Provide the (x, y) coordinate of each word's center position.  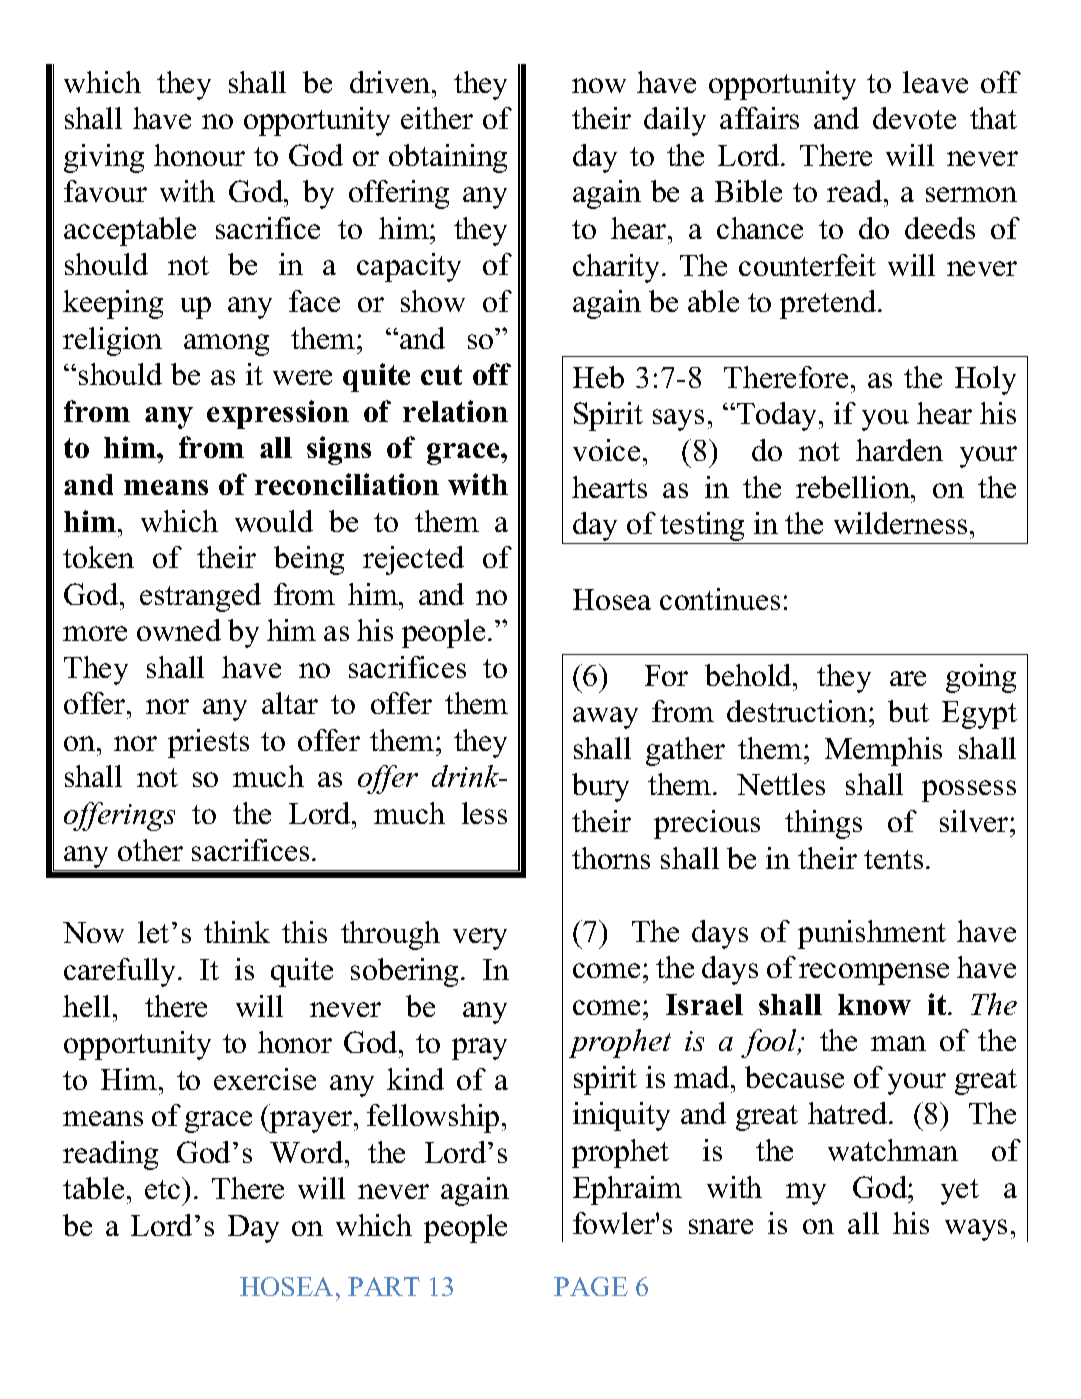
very (480, 939)
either (437, 118)
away (605, 718)
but (908, 711)
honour (199, 155)
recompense (874, 974)
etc (162, 1189)
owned (179, 630)
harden (899, 450)
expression (278, 414)
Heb (598, 377)
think (237, 932)
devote (914, 118)
